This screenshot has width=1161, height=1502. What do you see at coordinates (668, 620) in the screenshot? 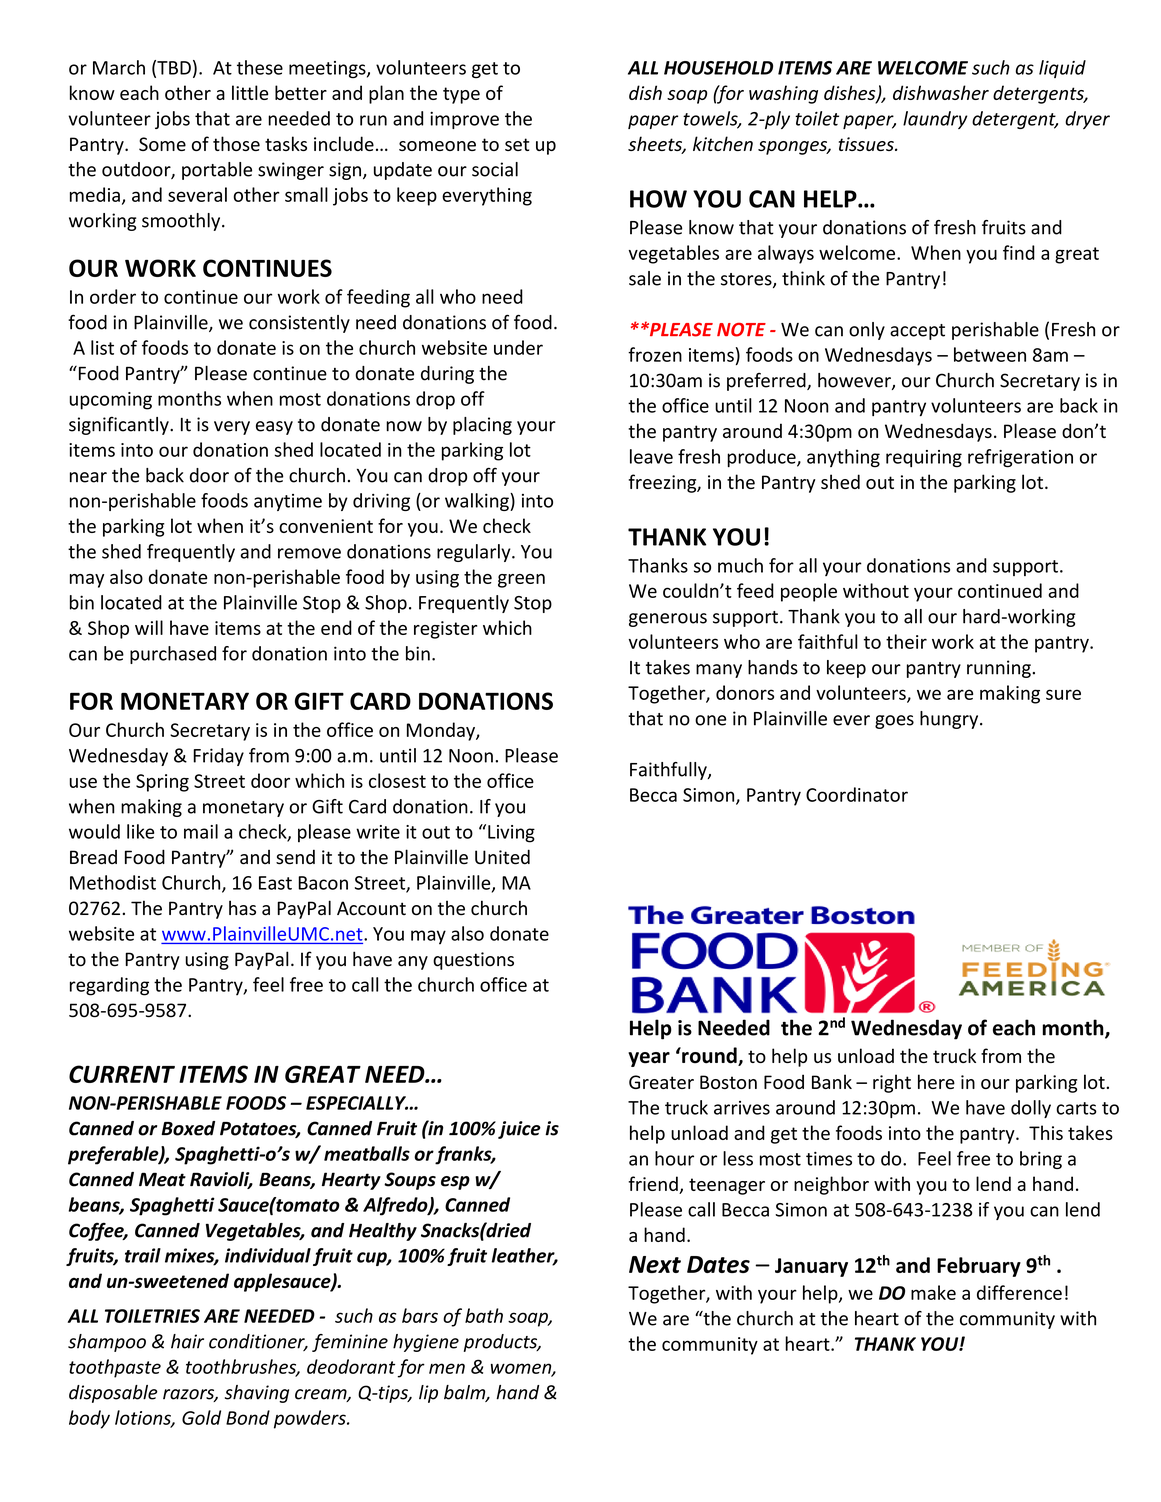
I see `generous` at bounding box center [668, 620].
